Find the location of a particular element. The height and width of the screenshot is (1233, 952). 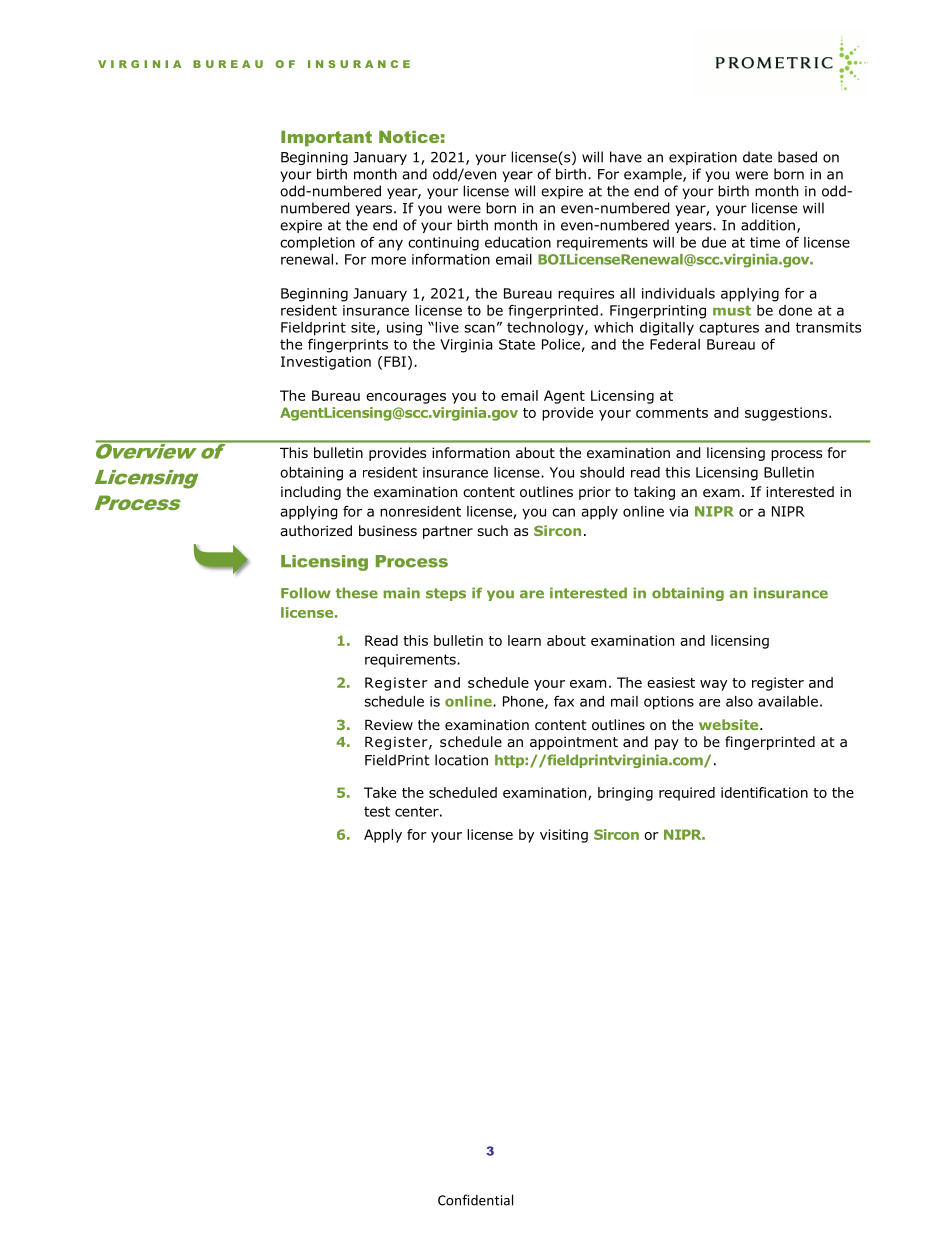

date is located at coordinates (757, 157).
